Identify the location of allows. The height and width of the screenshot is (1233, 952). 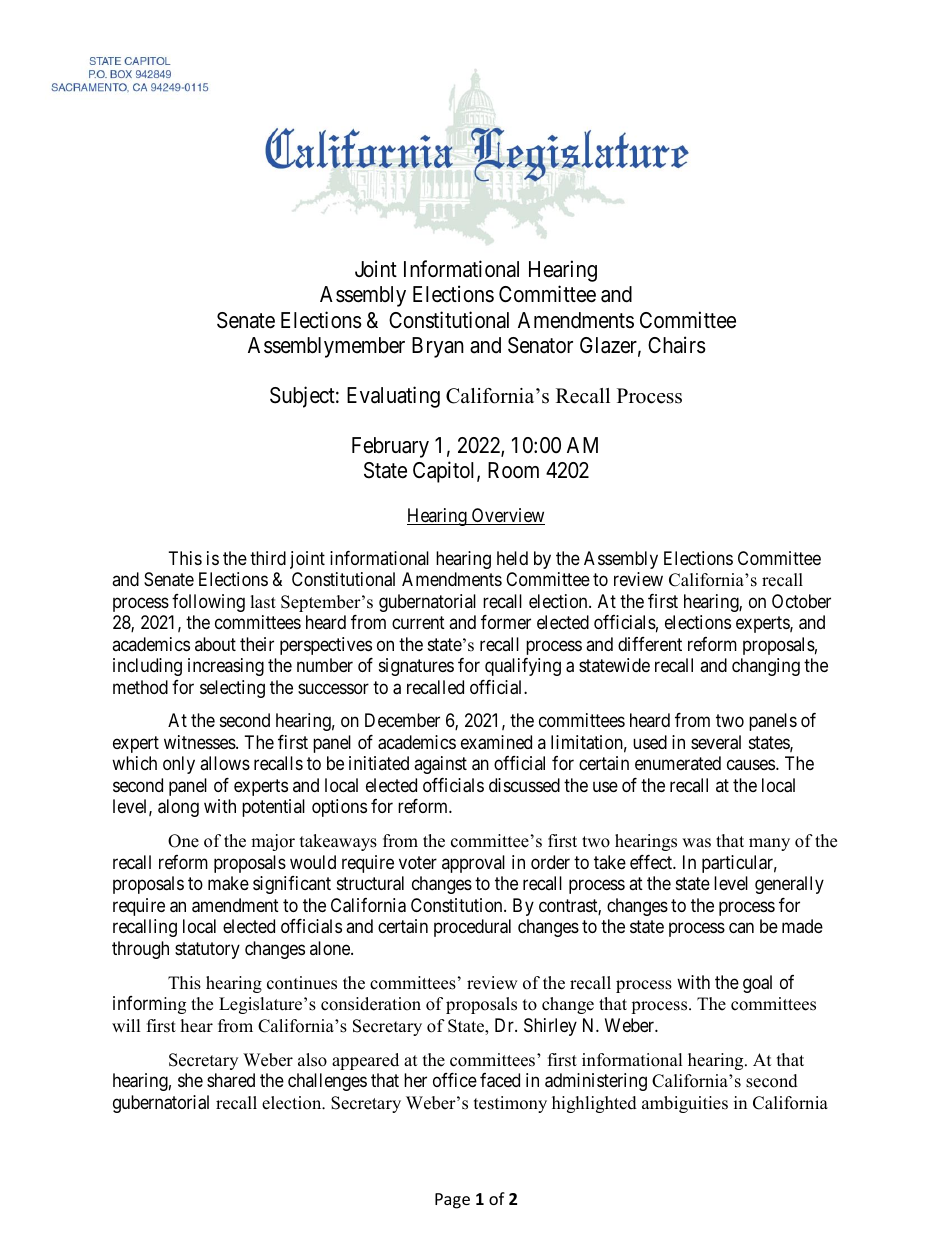
(225, 763).
